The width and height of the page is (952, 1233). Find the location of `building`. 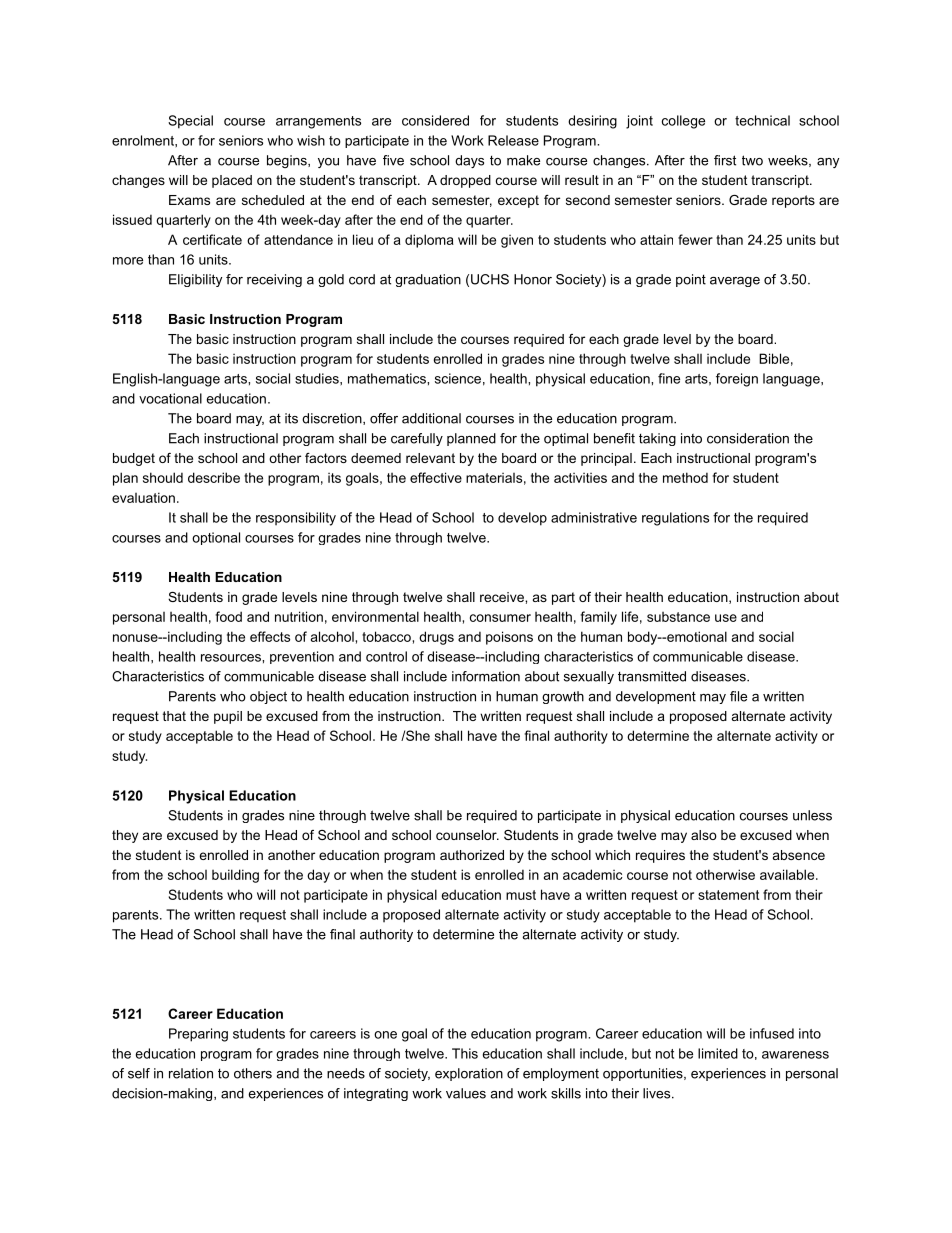

building is located at coordinates (235, 876).
